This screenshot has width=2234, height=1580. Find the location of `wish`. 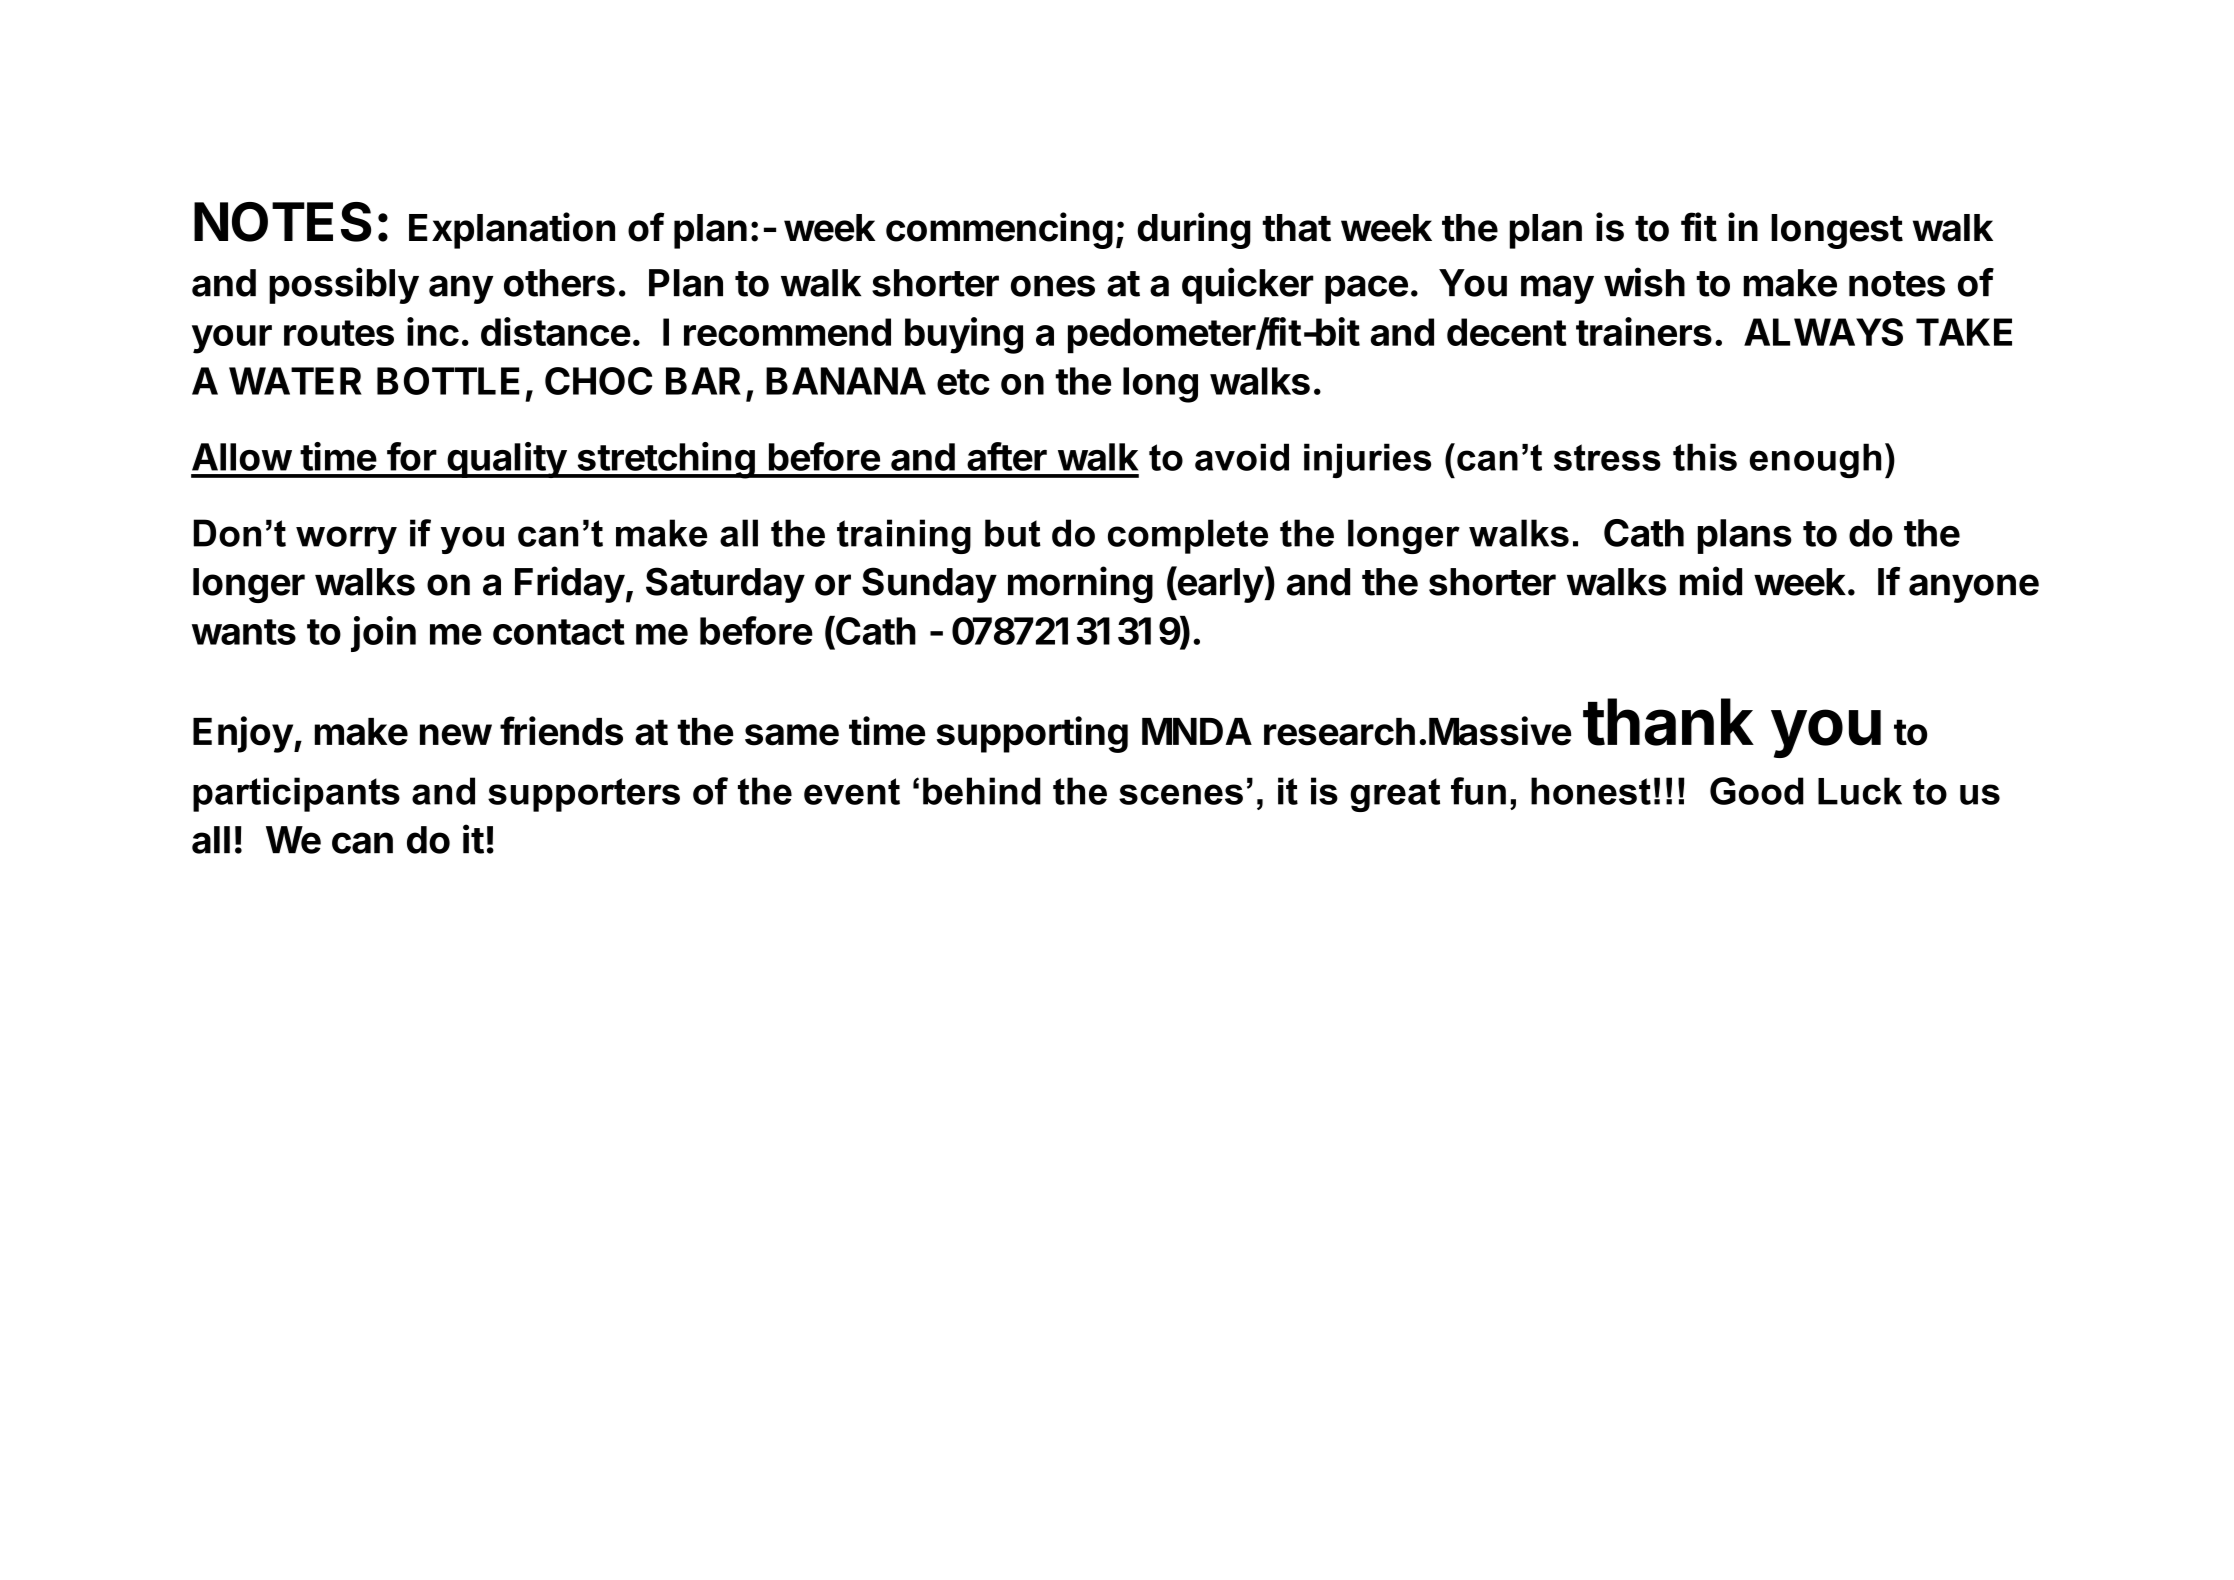

wish is located at coordinates (1644, 282).
